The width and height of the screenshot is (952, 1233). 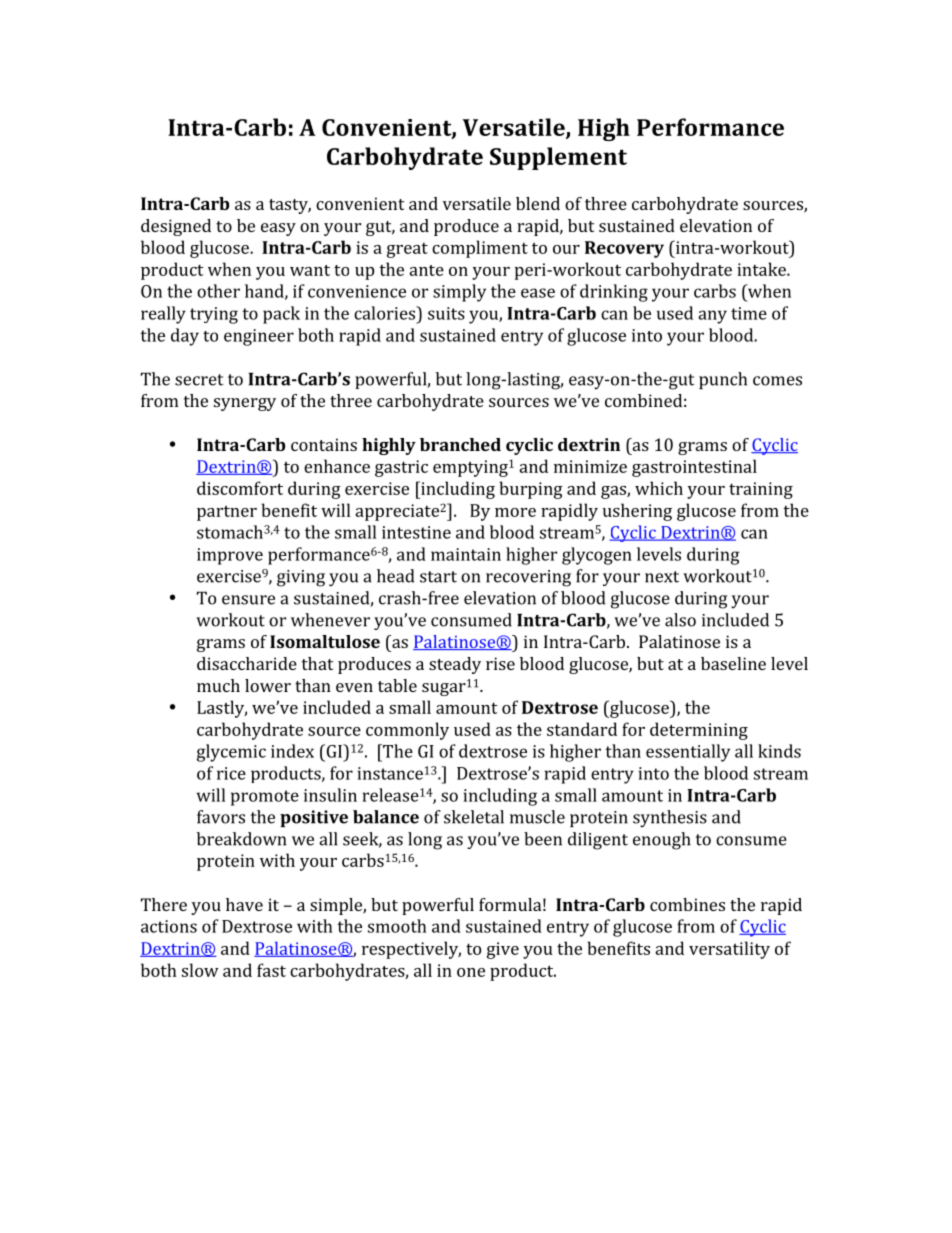 What do you see at coordinates (624, 249) in the screenshot?
I see `Recovery` at bounding box center [624, 249].
